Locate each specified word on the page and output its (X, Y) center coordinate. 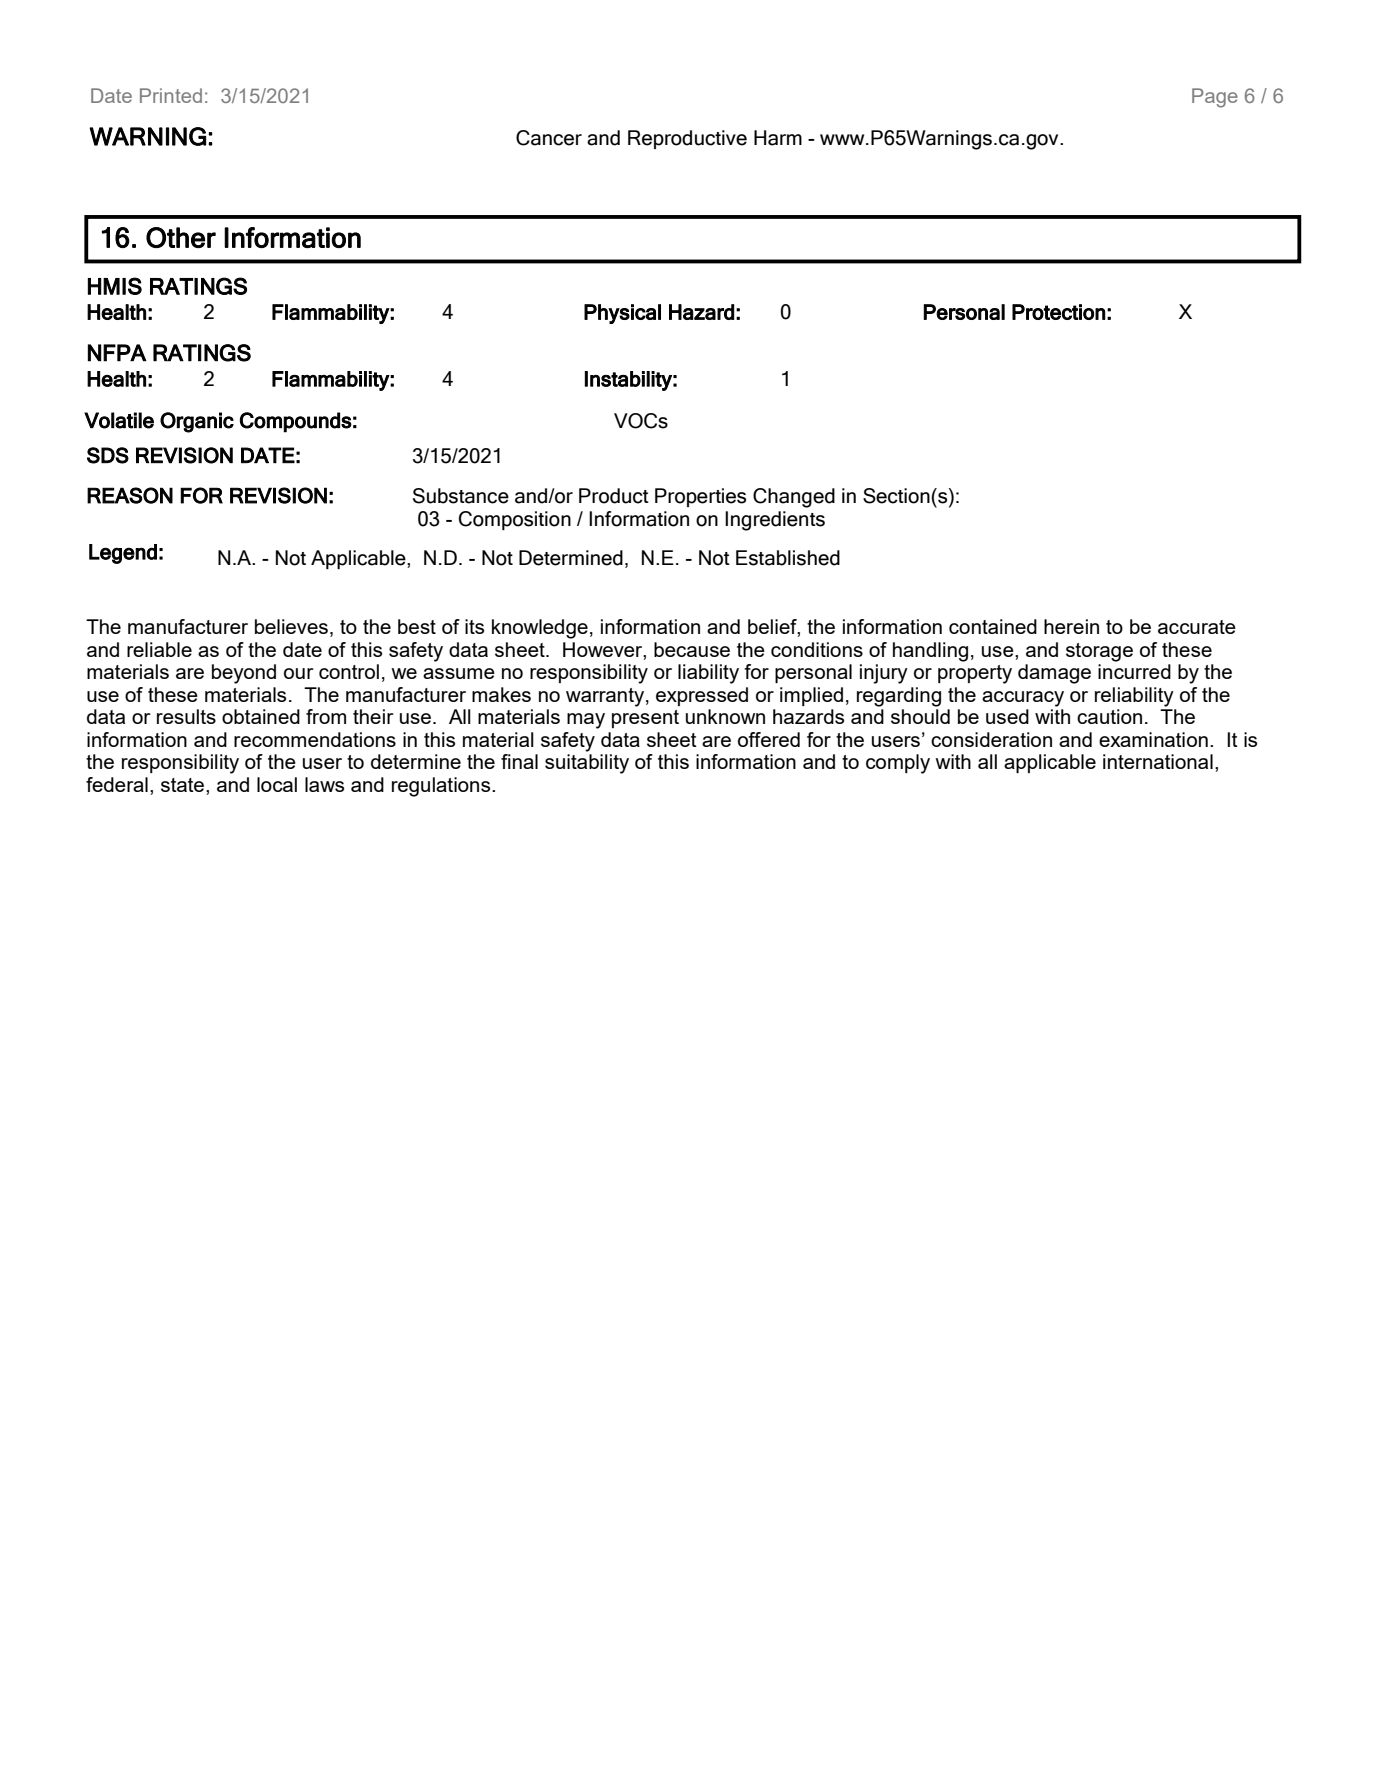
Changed (794, 498)
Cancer (549, 138)
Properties (700, 497)
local (277, 784)
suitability (587, 764)
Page (1215, 98)
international (1158, 761)
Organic (197, 422)
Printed (171, 95)
